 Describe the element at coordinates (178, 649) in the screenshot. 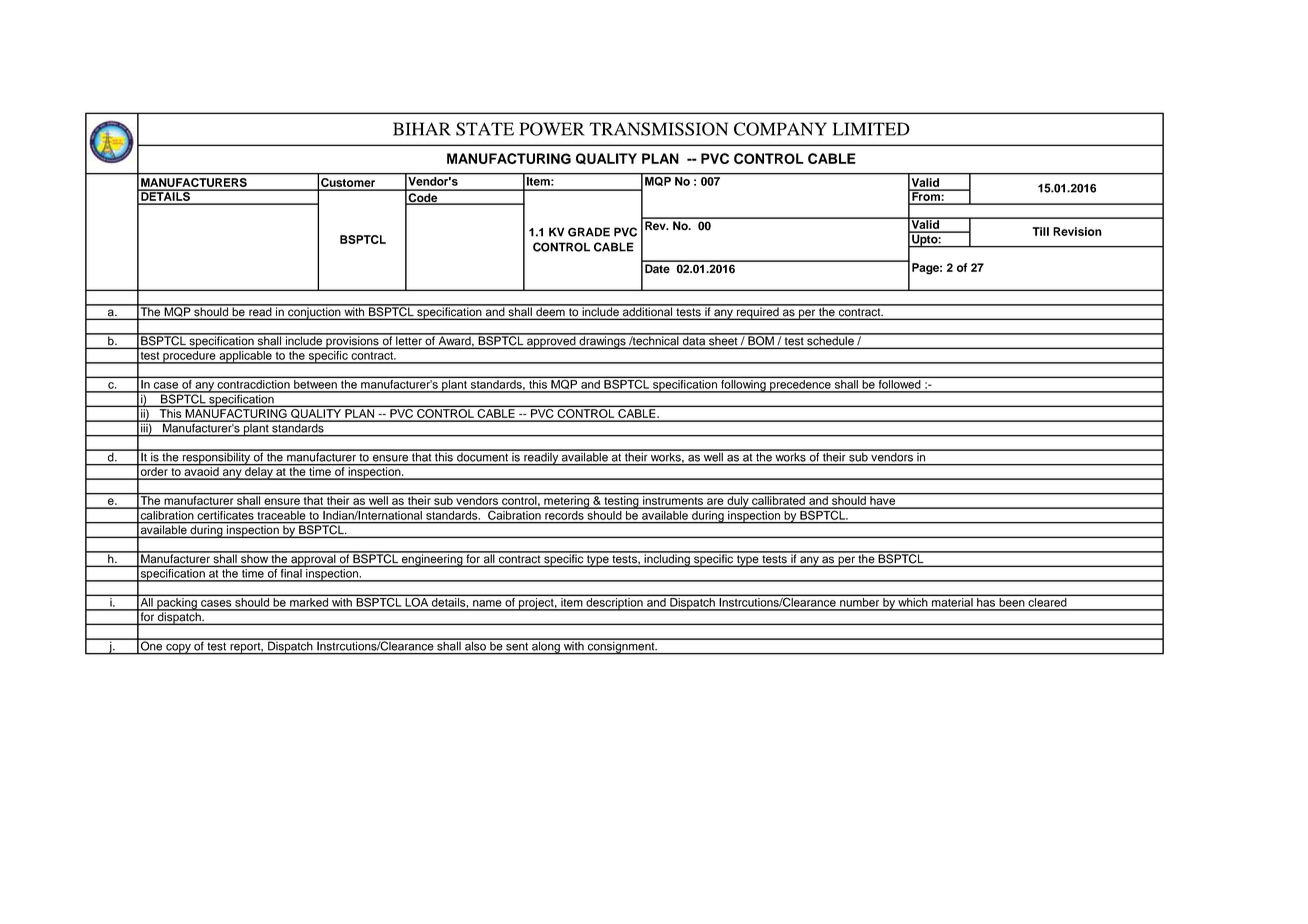

I see `copy` at that location.
